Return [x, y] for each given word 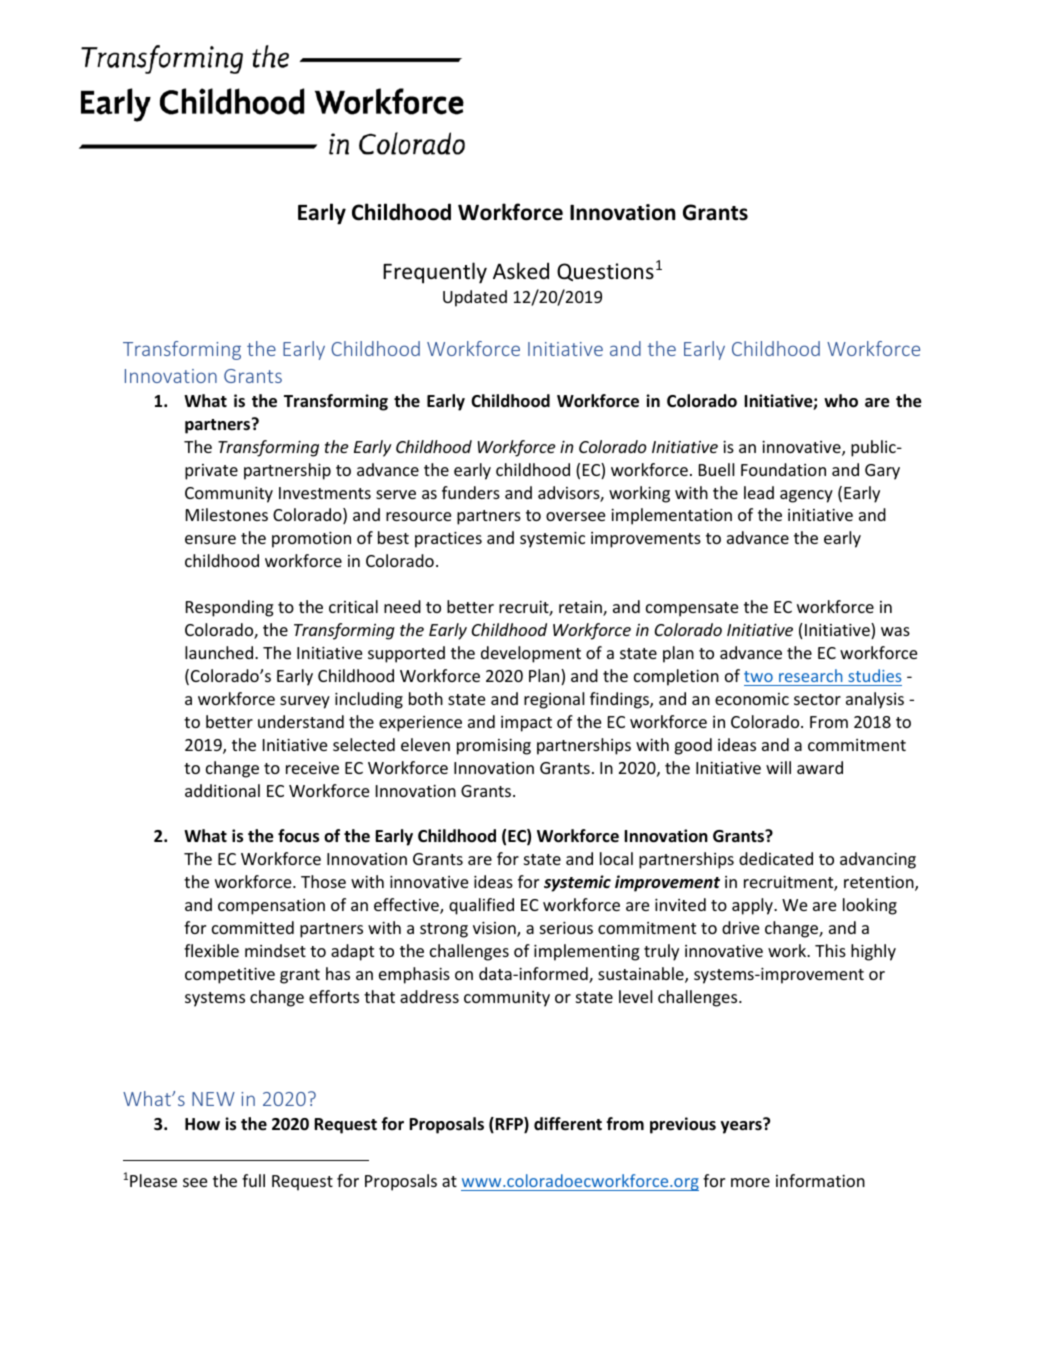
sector [817, 699]
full [253, 1180]
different [568, 1124]
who [841, 401]
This [830, 950]
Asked [521, 271]
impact [526, 724]
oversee [575, 516]
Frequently [435, 273]
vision [495, 929]
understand [301, 721]
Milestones [227, 514]
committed [253, 927]
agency [806, 496]
